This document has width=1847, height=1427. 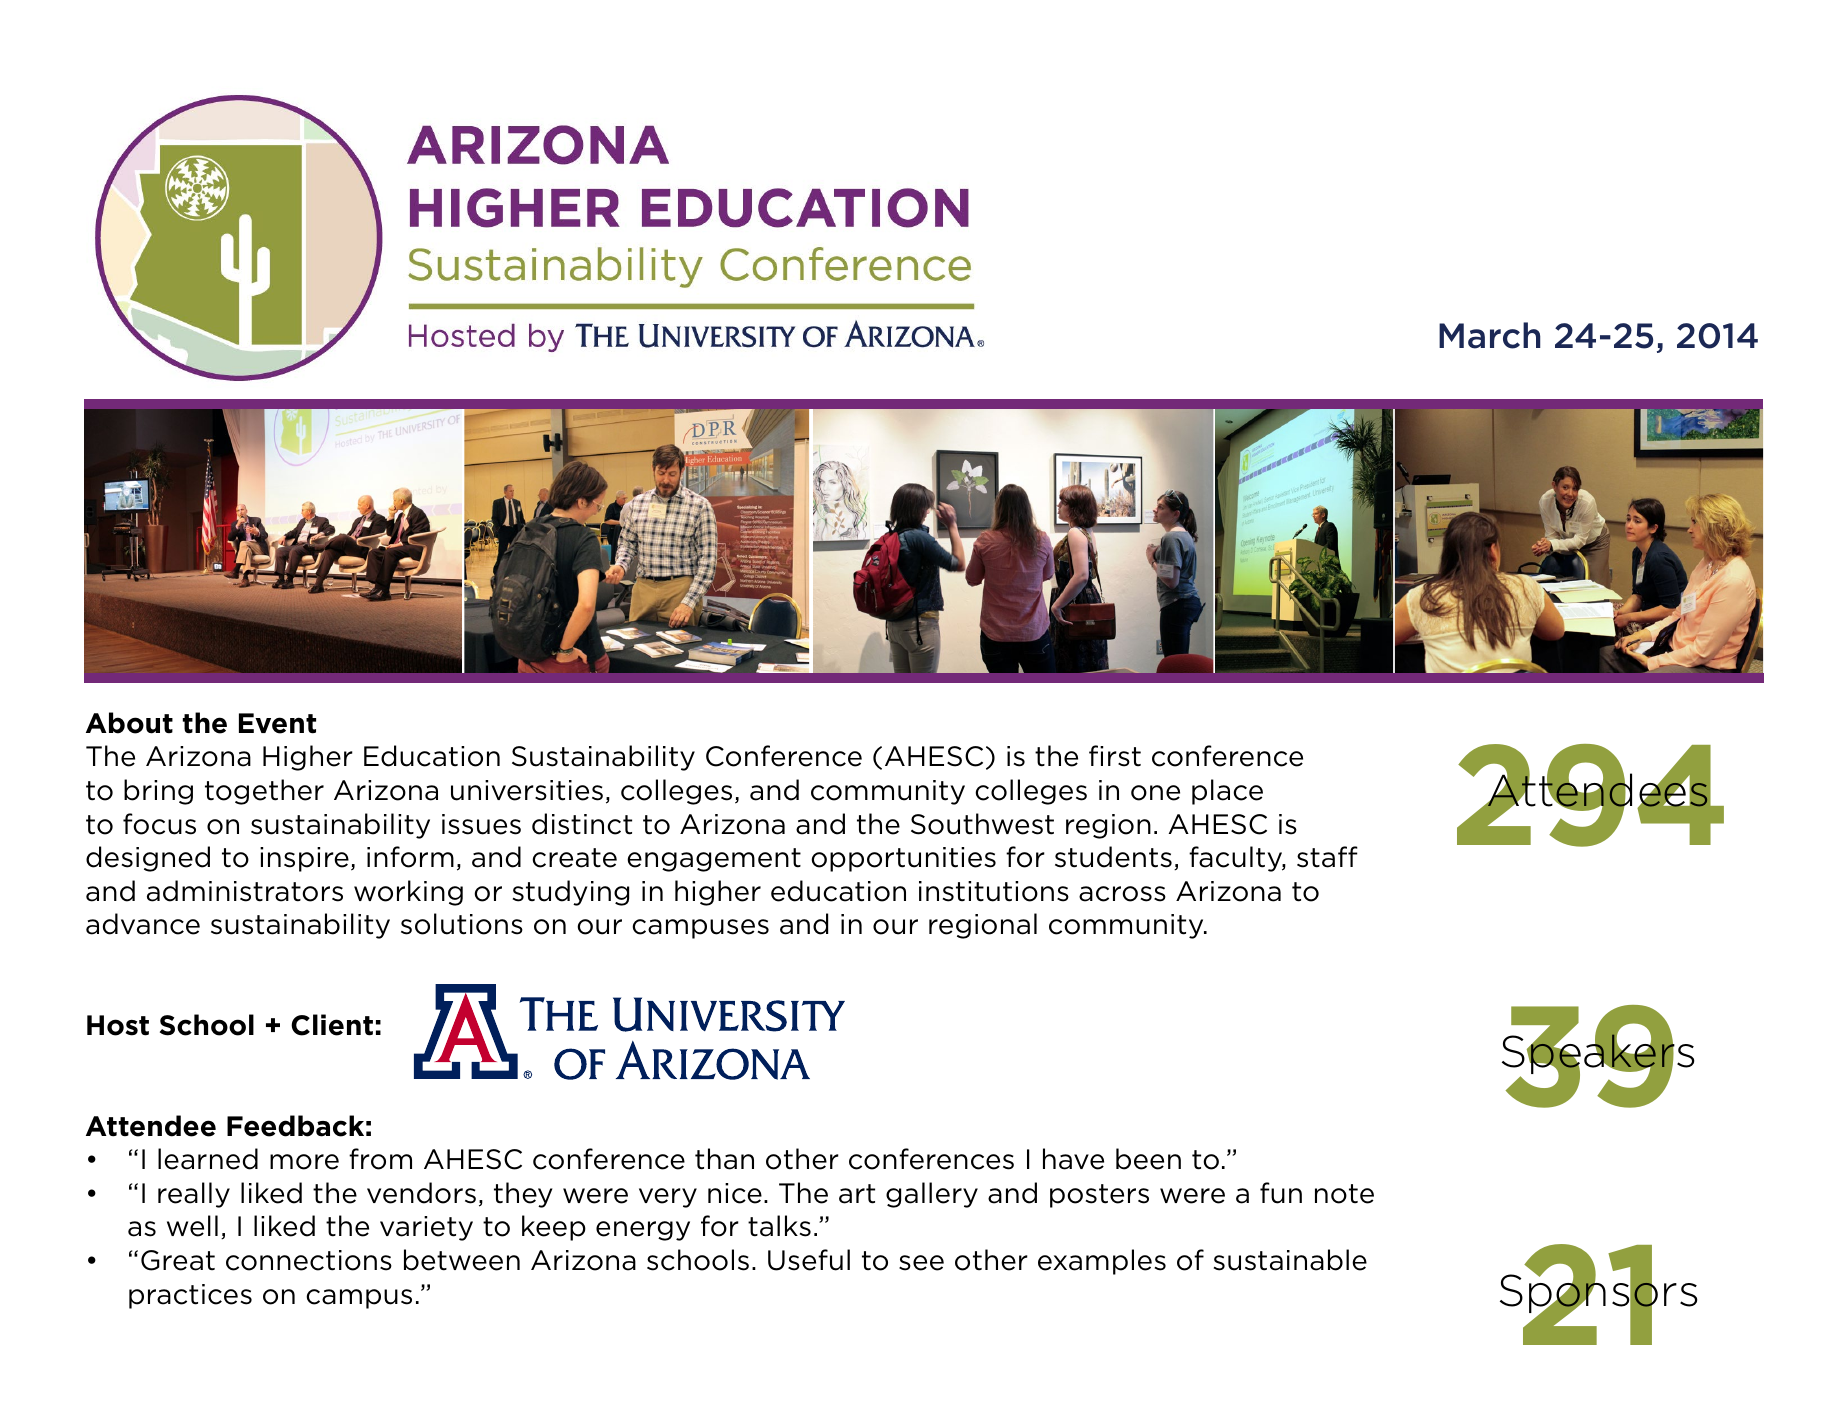 I want to click on Event, so click(x=277, y=723).
